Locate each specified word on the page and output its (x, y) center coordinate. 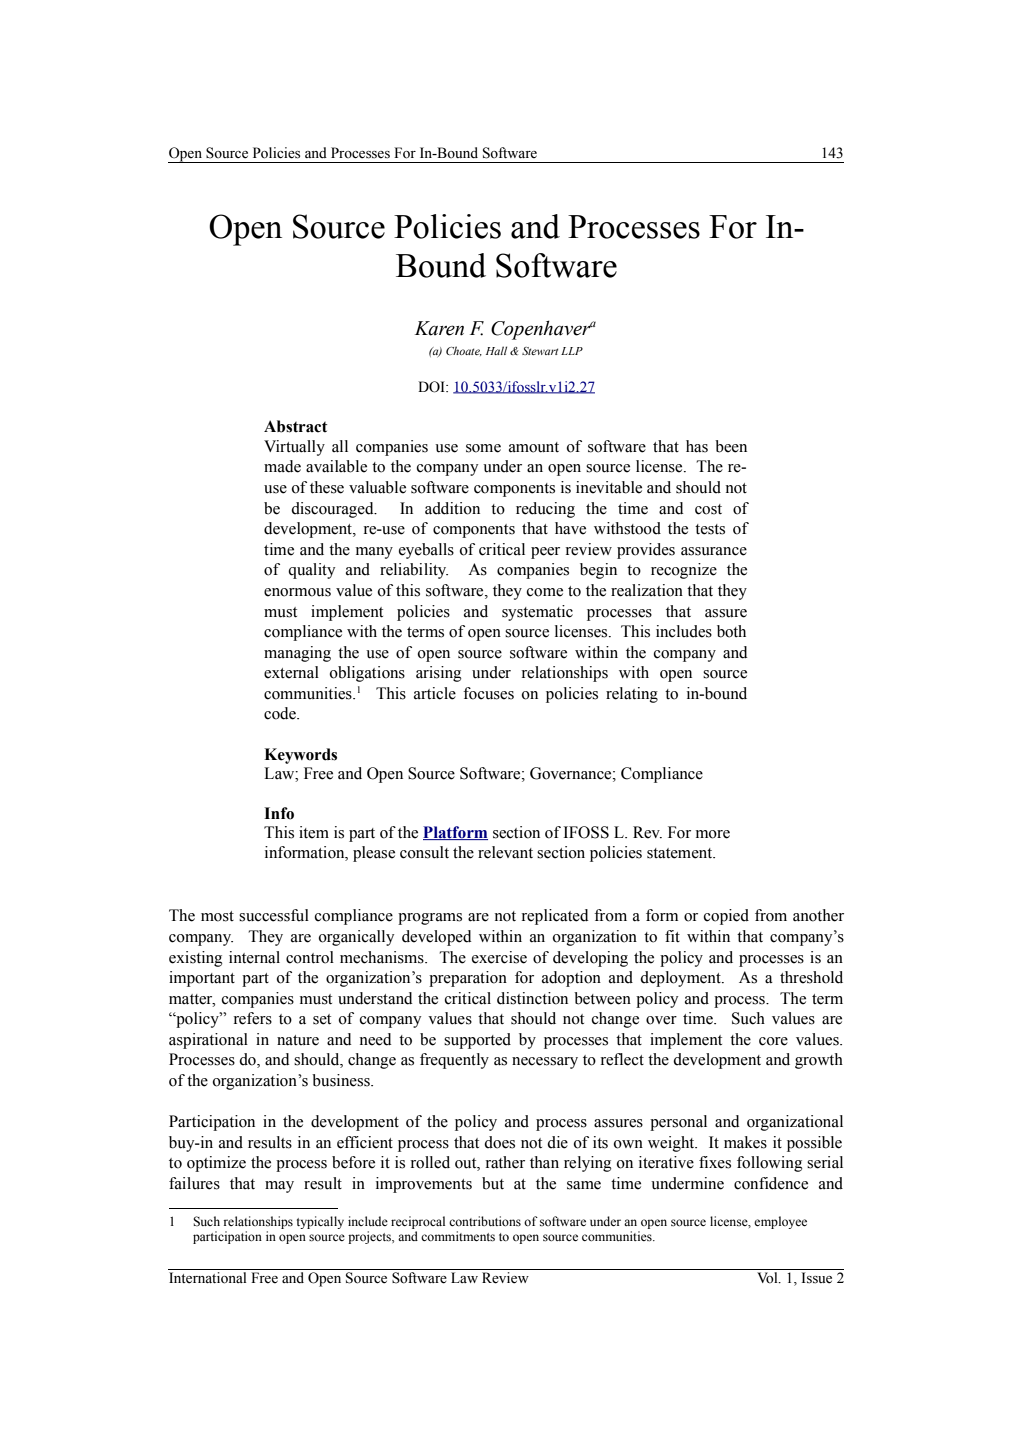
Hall (496, 350)
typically (320, 1222)
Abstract (295, 426)
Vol (768, 1278)
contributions (485, 1221)
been (731, 446)
